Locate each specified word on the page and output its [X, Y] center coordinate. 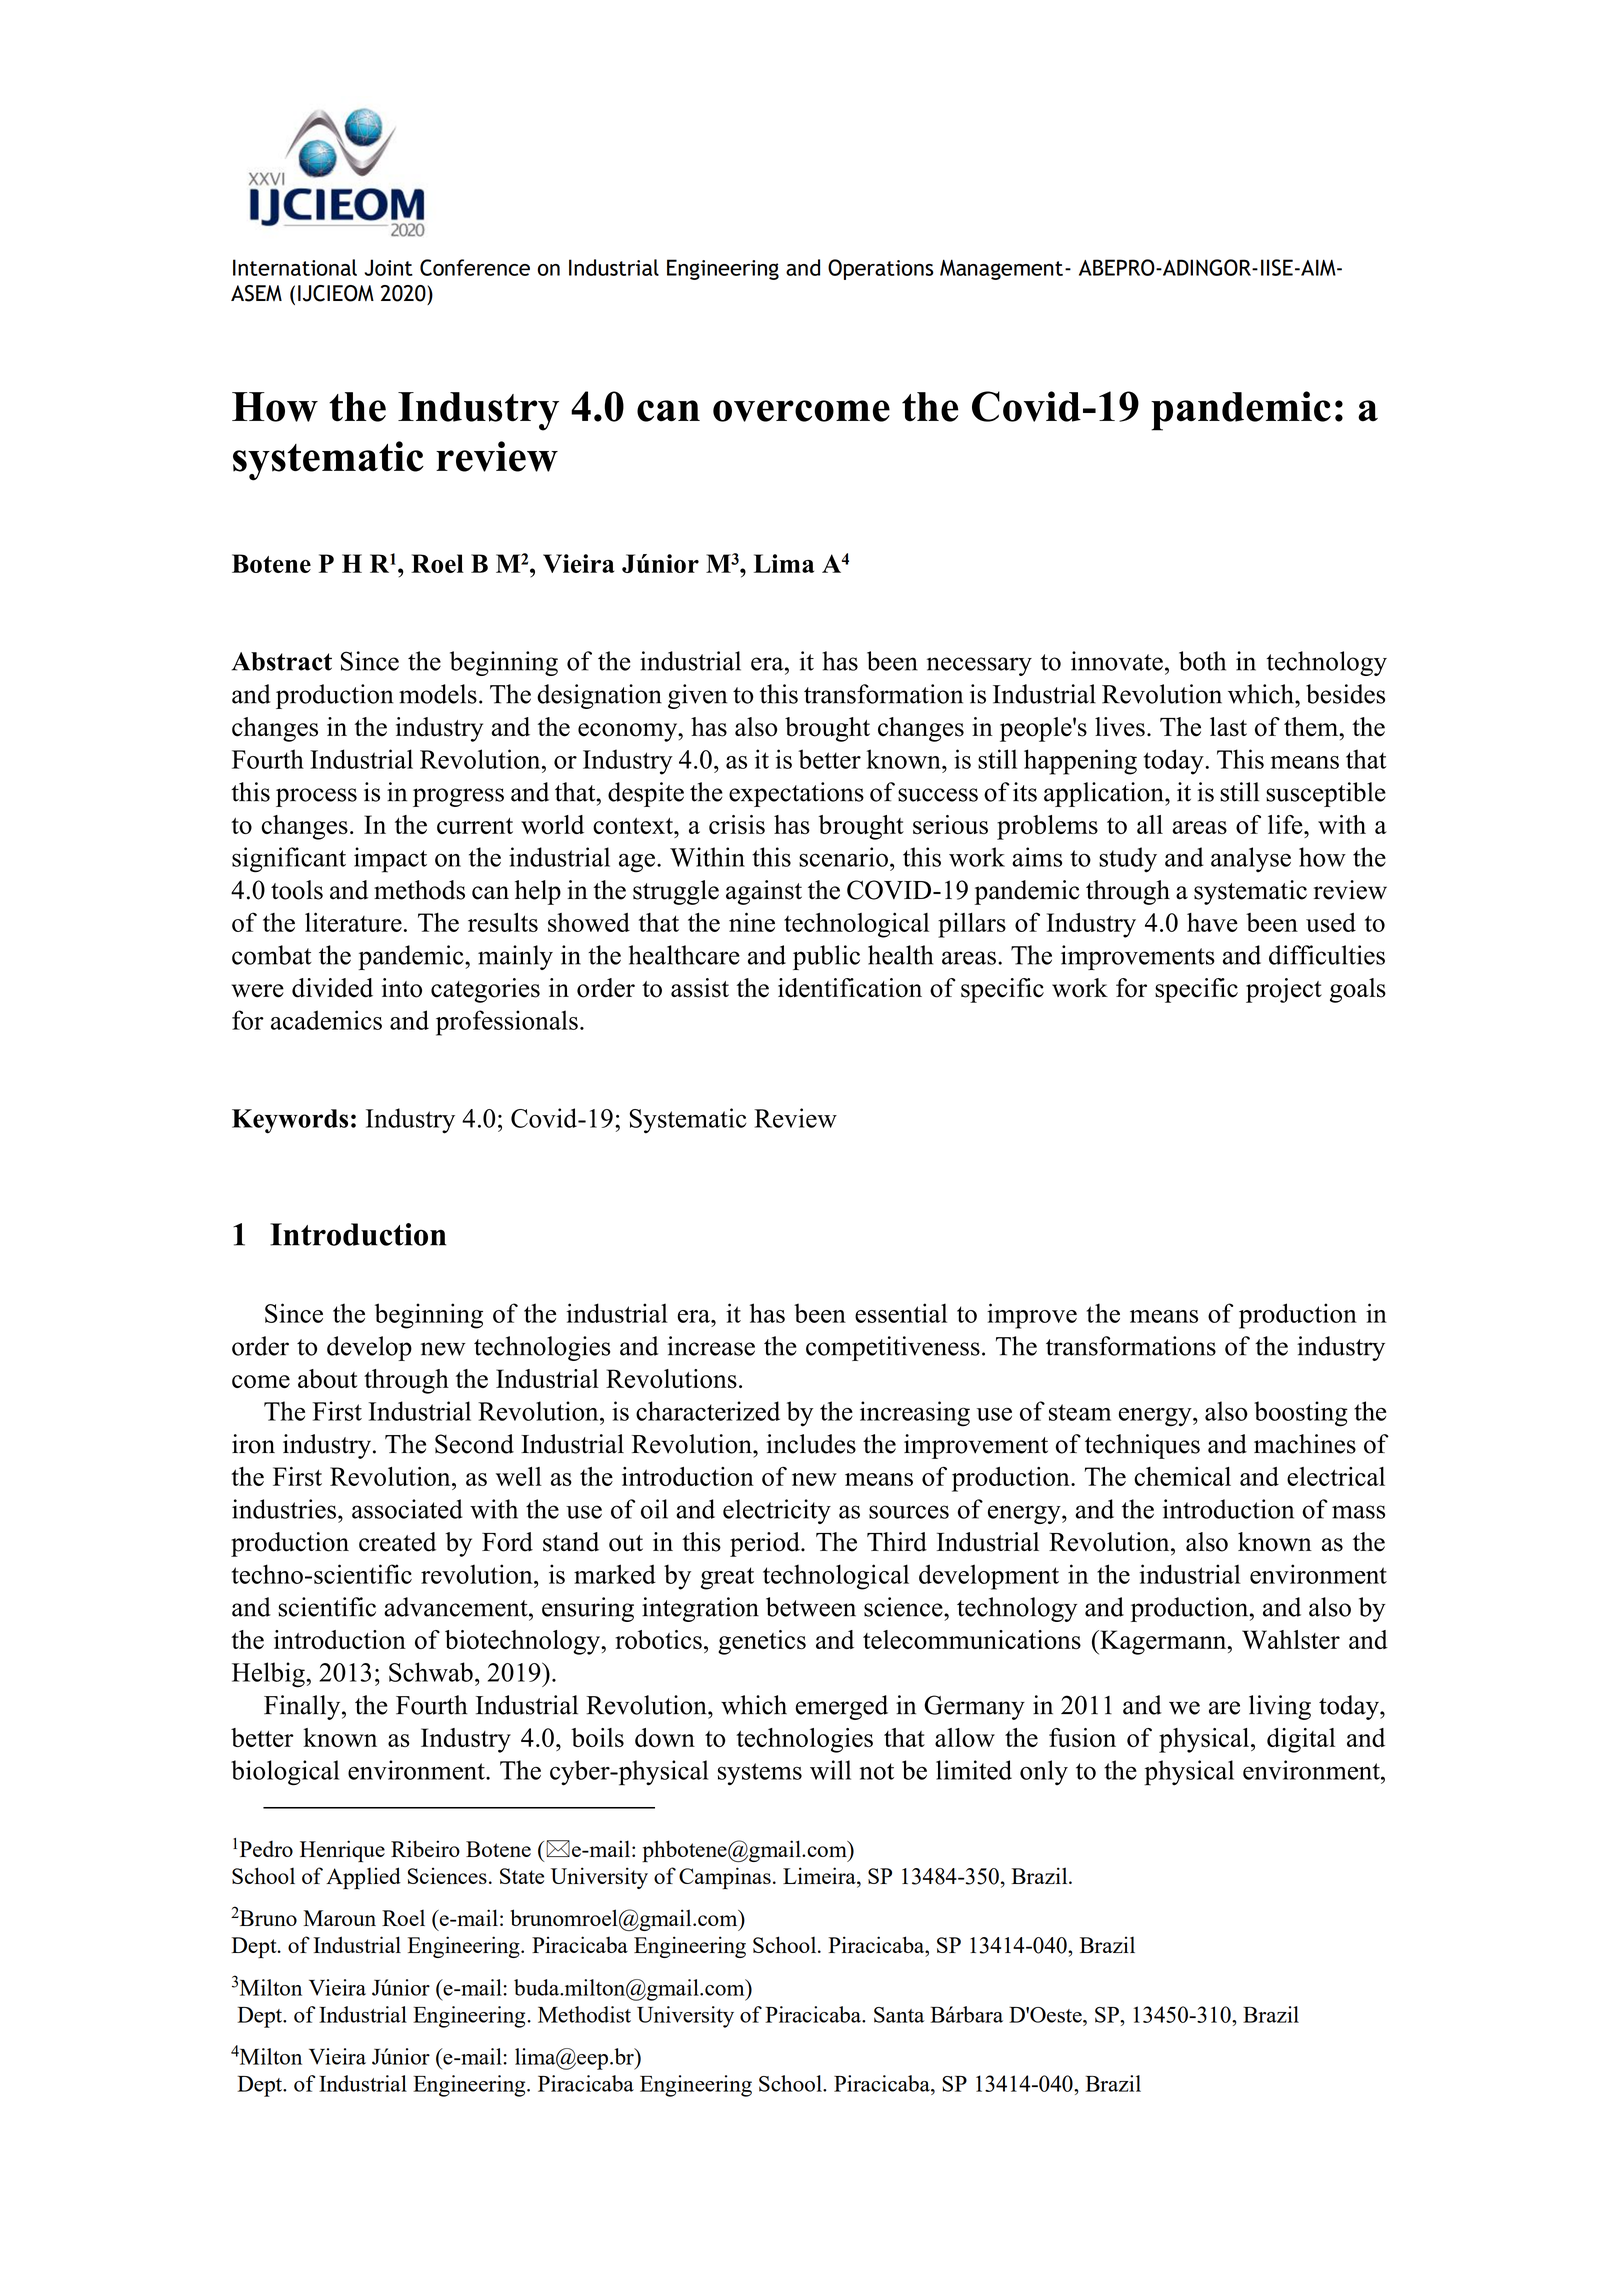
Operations [881, 269]
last [1228, 727]
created [397, 1542]
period [766, 1544]
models [438, 694]
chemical [1182, 1476]
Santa [899, 2015]
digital [1301, 1740]
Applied [363, 1878]
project [1284, 990]
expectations [796, 794]
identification [850, 988]
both [1202, 661]
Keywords [290, 1121]
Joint [388, 267]
